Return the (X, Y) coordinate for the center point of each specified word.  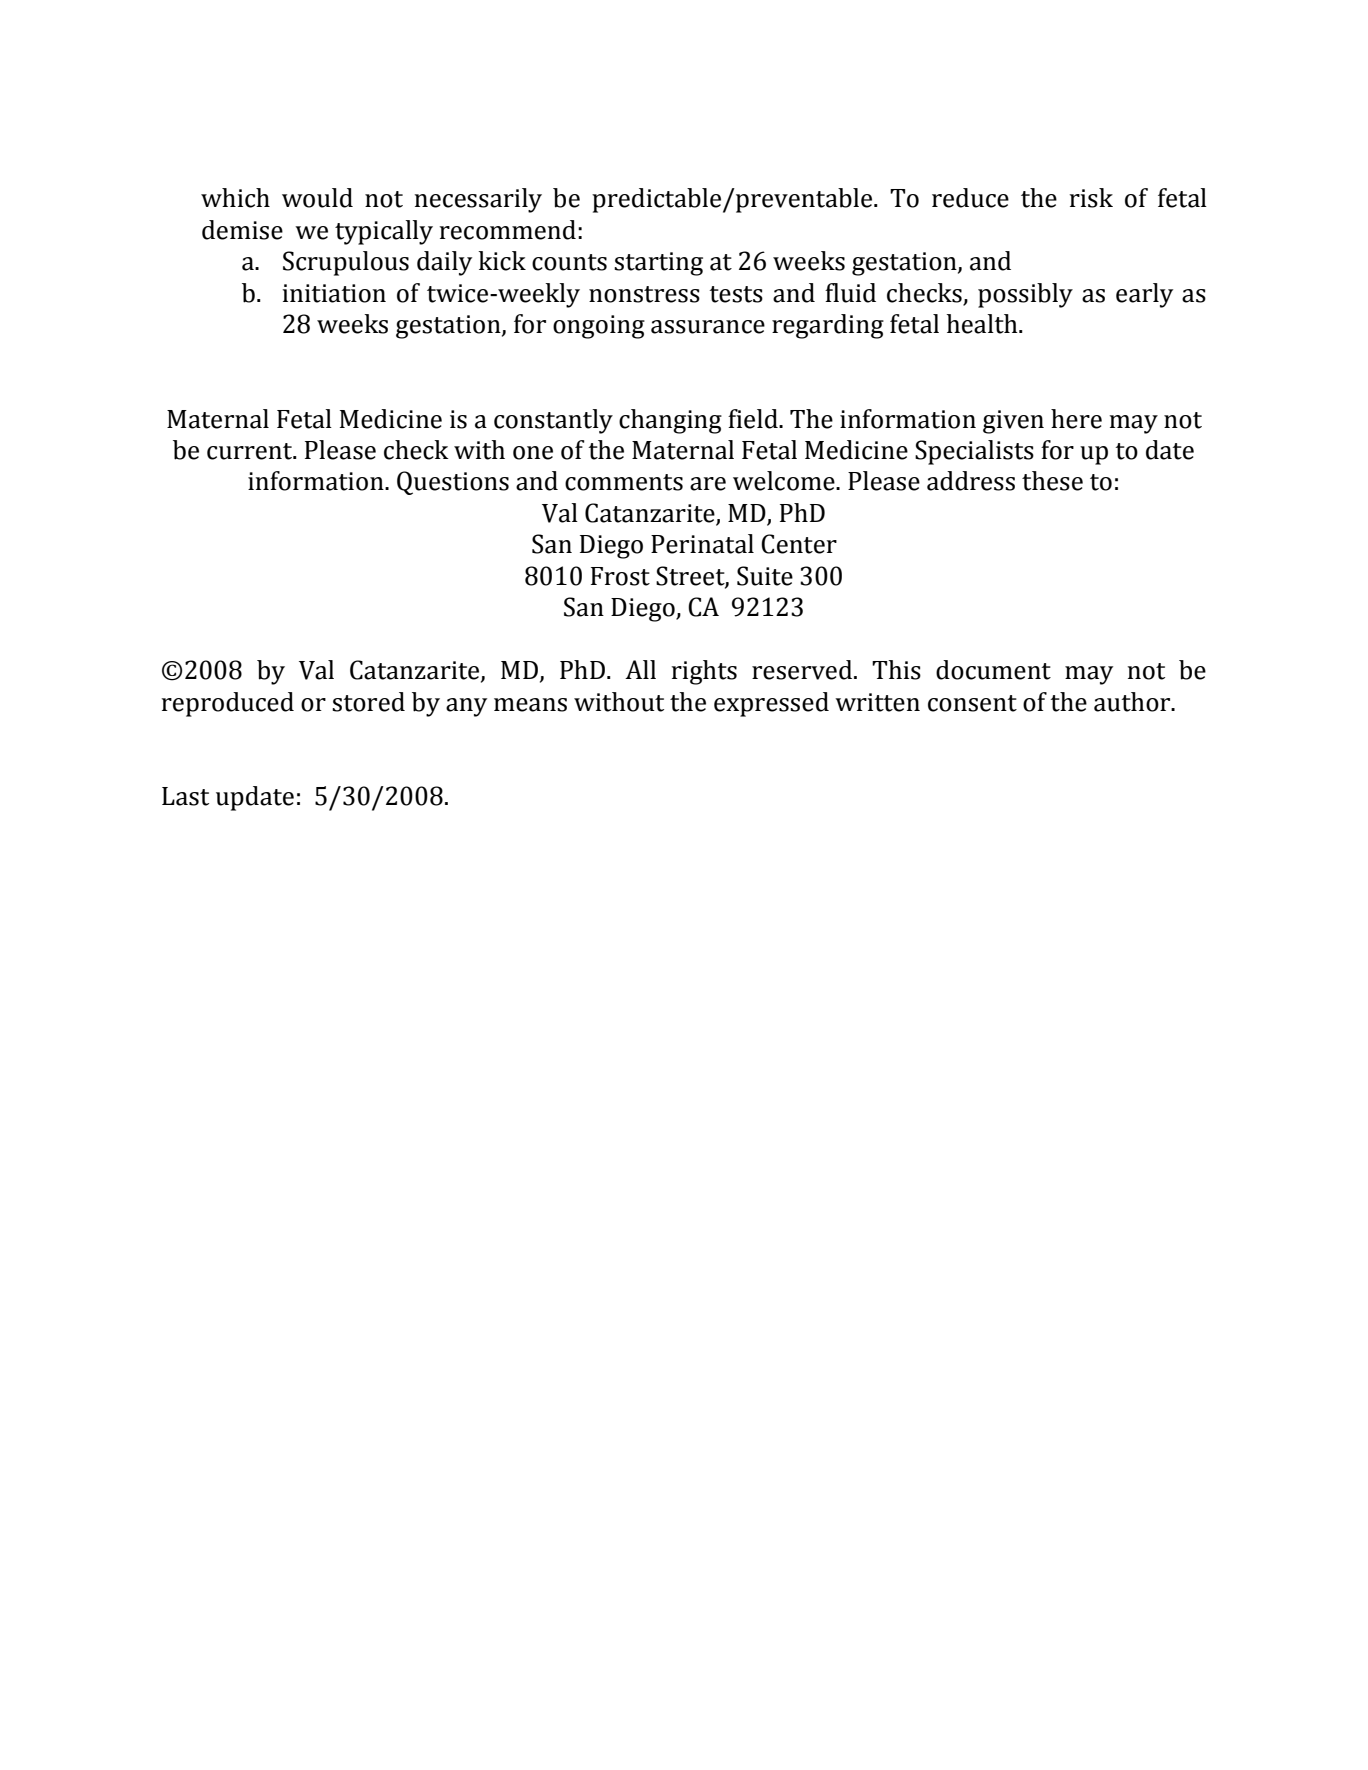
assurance (708, 327)
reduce (970, 198)
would (317, 198)
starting (658, 264)
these (1052, 481)
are (708, 484)
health (983, 324)
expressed (771, 704)
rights (704, 672)
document (993, 670)
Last (185, 796)
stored (368, 702)
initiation (334, 293)
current (251, 451)
